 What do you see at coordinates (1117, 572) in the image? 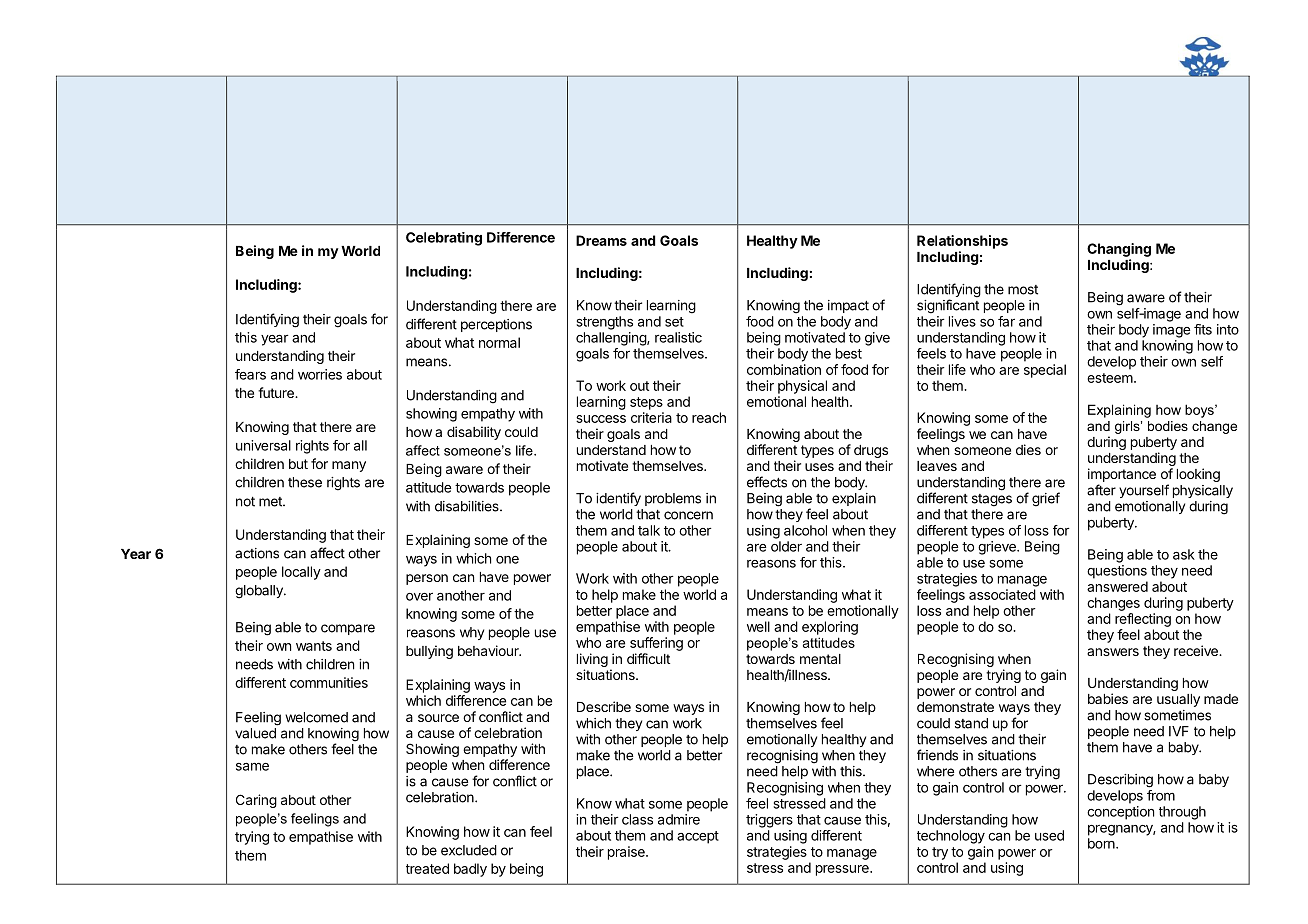
I see `questions` at bounding box center [1117, 572].
